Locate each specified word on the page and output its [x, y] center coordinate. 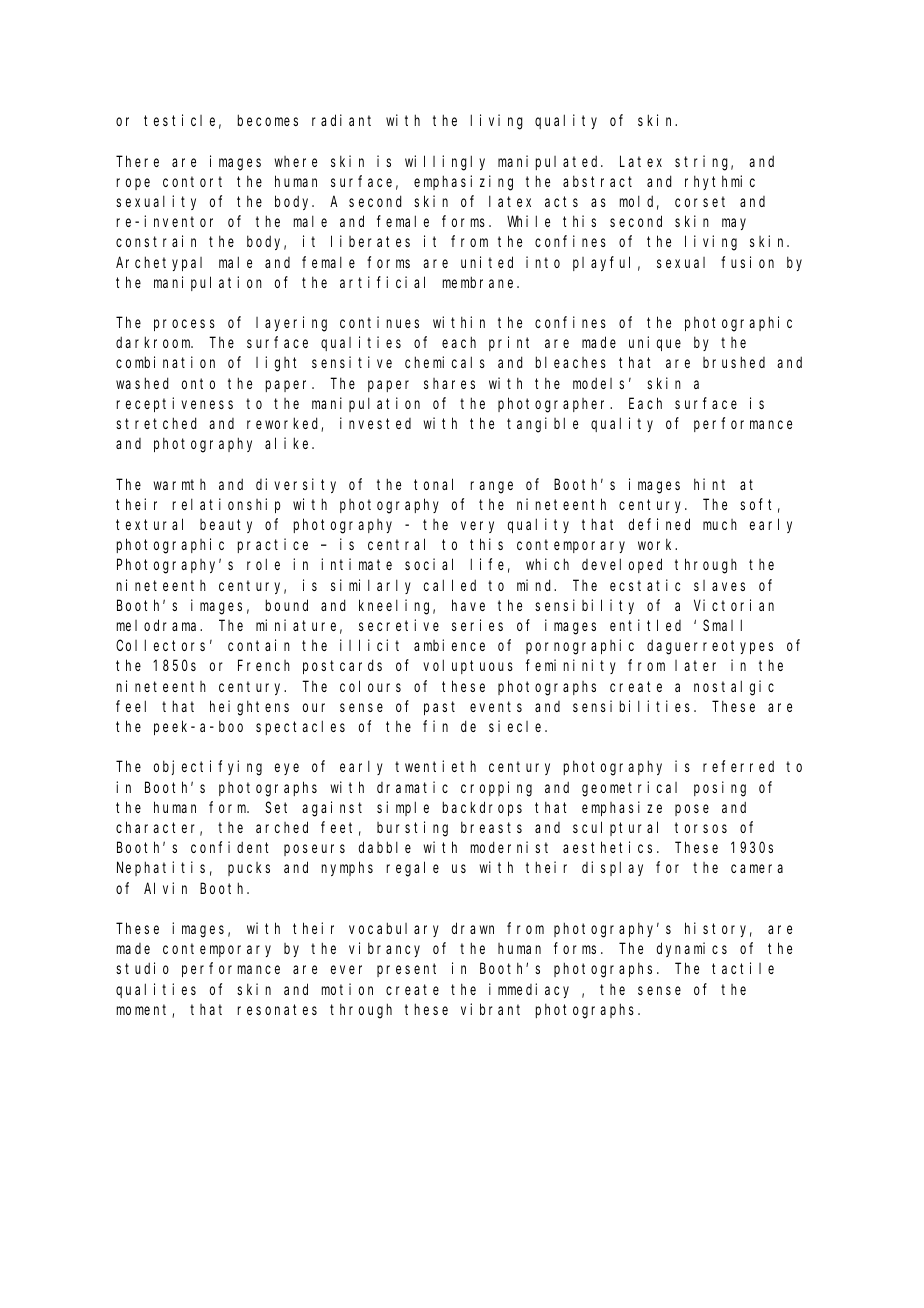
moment [145, 1011]
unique [655, 343]
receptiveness [175, 404]
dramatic [412, 787]
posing [720, 789]
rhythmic [720, 182]
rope [133, 184]
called [450, 585]
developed [622, 566]
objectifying [208, 768]
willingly [445, 163]
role [263, 564]
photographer [554, 405]
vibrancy [384, 949]
